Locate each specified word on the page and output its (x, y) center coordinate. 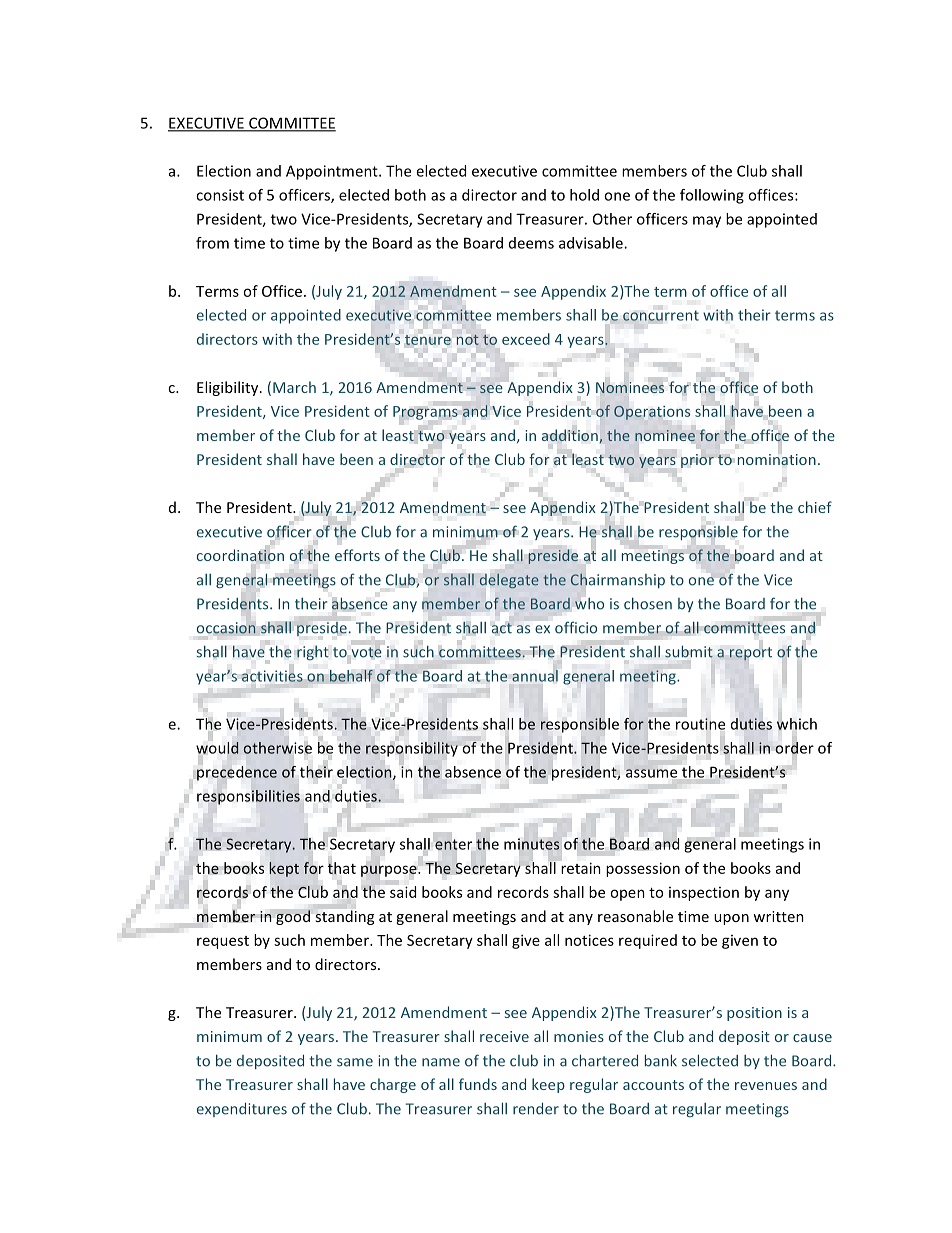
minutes (532, 844)
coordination (240, 555)
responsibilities (248, 797)
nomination (777, 460)
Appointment (333, 172)
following (712, 196)
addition (571, 436)
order (794, 747)
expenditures (242, 1110)
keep (548, 1085)
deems (531, 243)
